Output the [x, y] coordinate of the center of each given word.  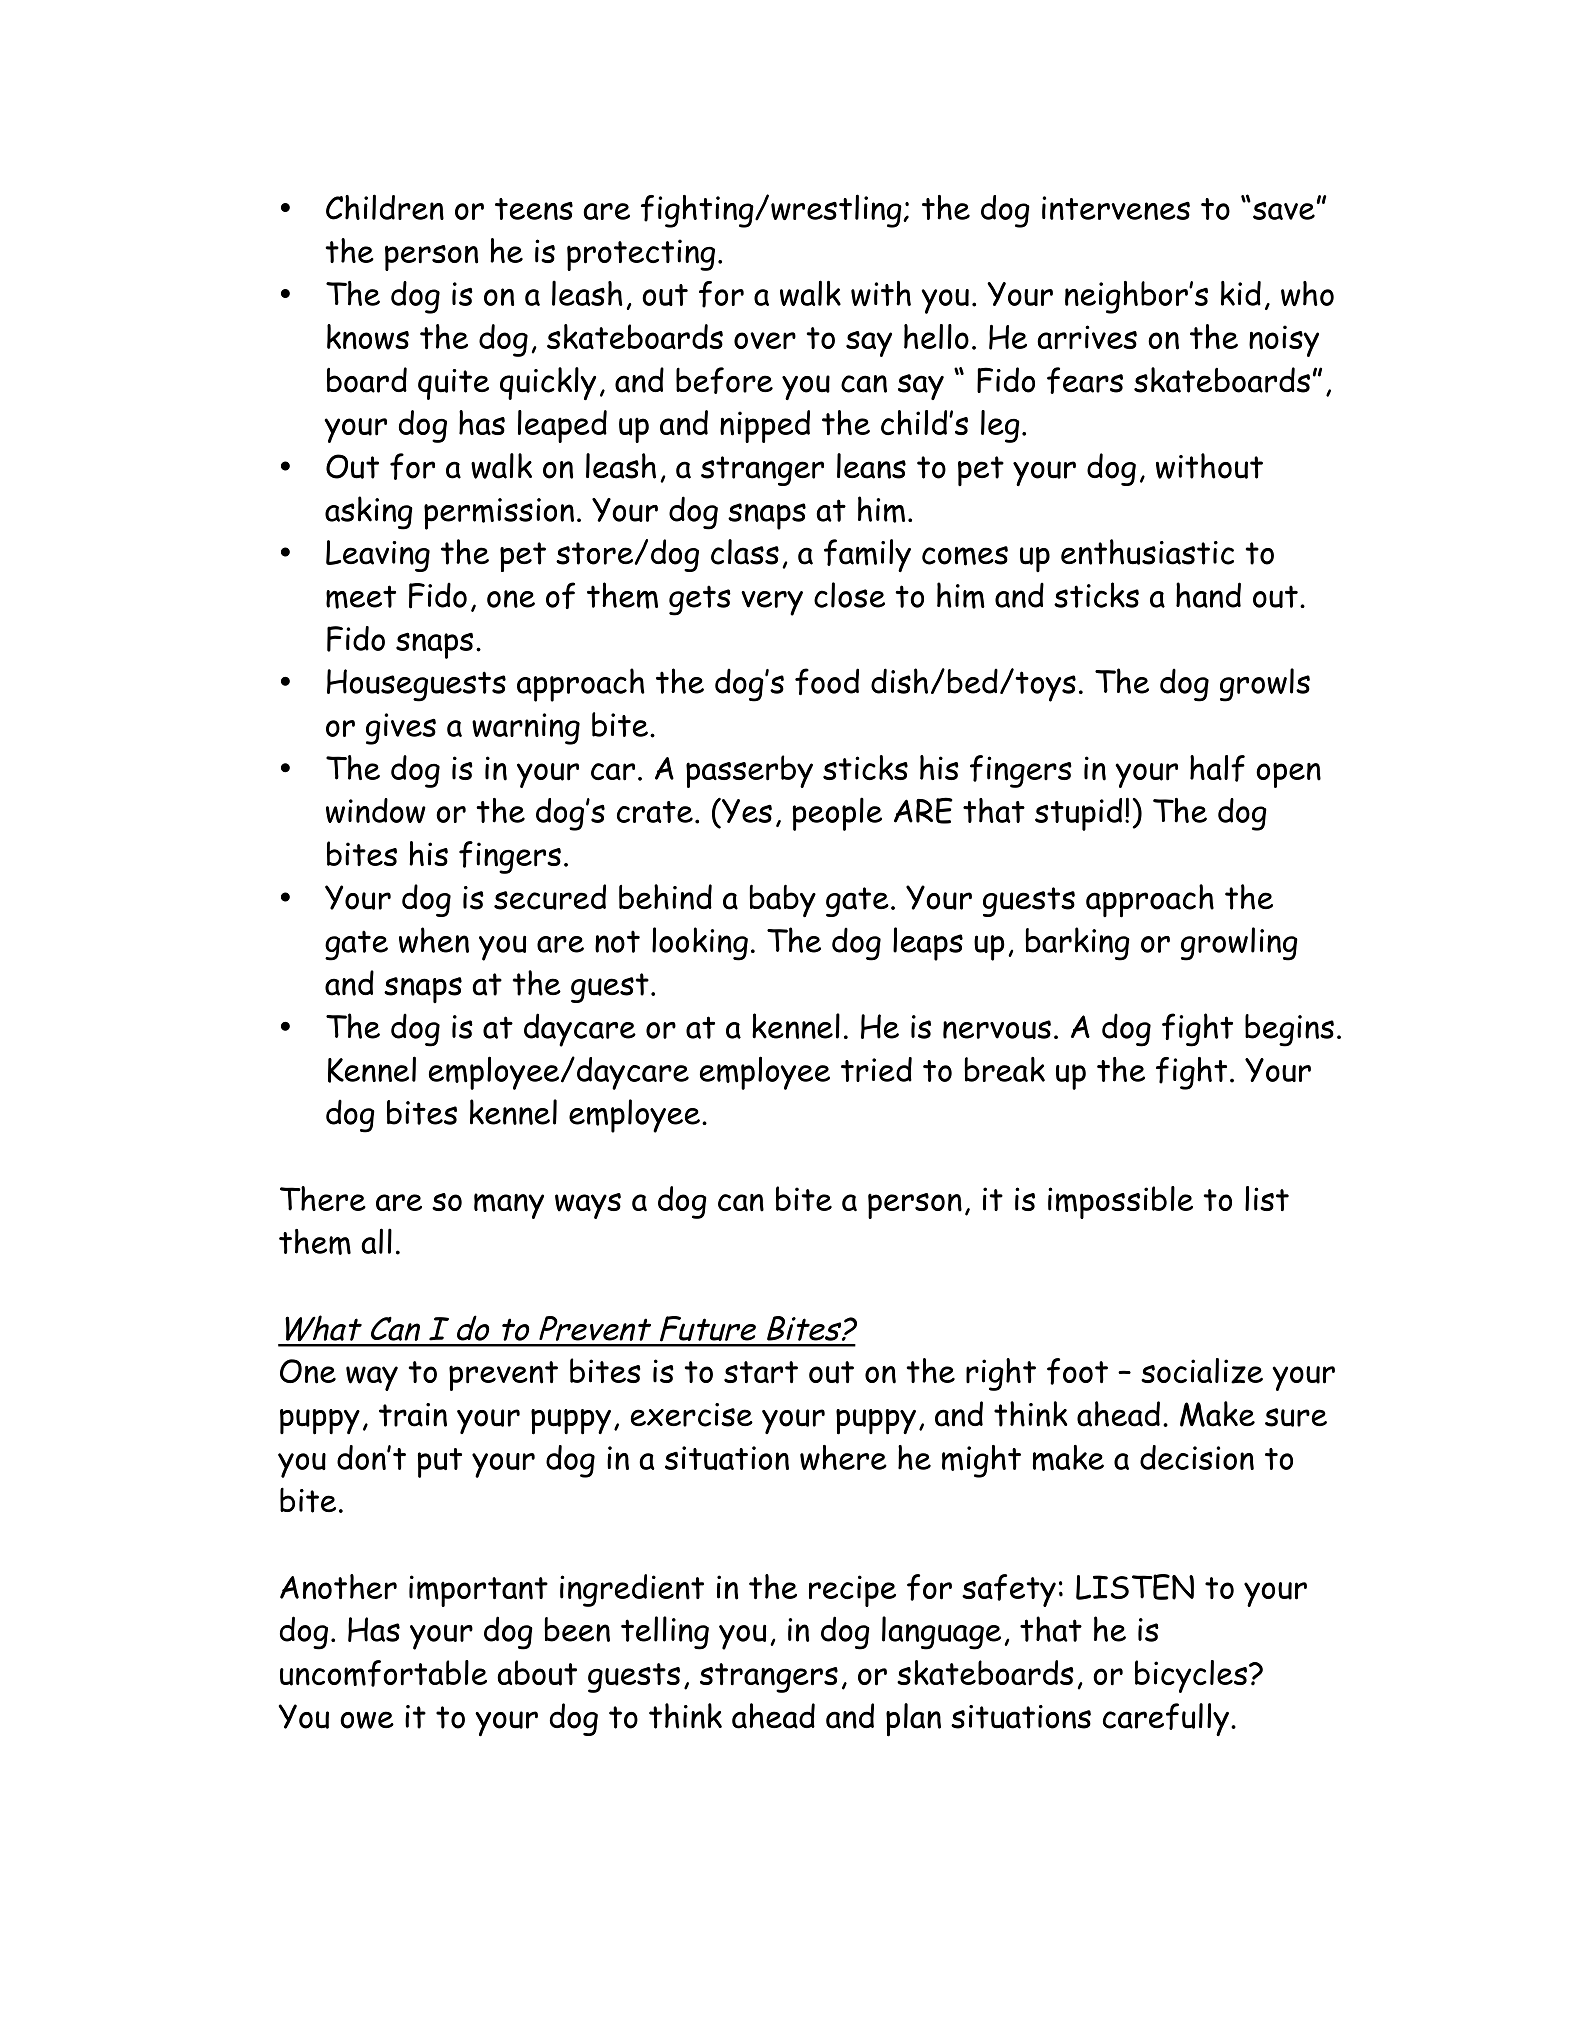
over [765, 340]
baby [783, 900]
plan [913, 1720]
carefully [1166, 1719]
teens [534, 209]
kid [1241, 293]
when [434, 940]
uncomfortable [383, 1673]
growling [1239, 944]
